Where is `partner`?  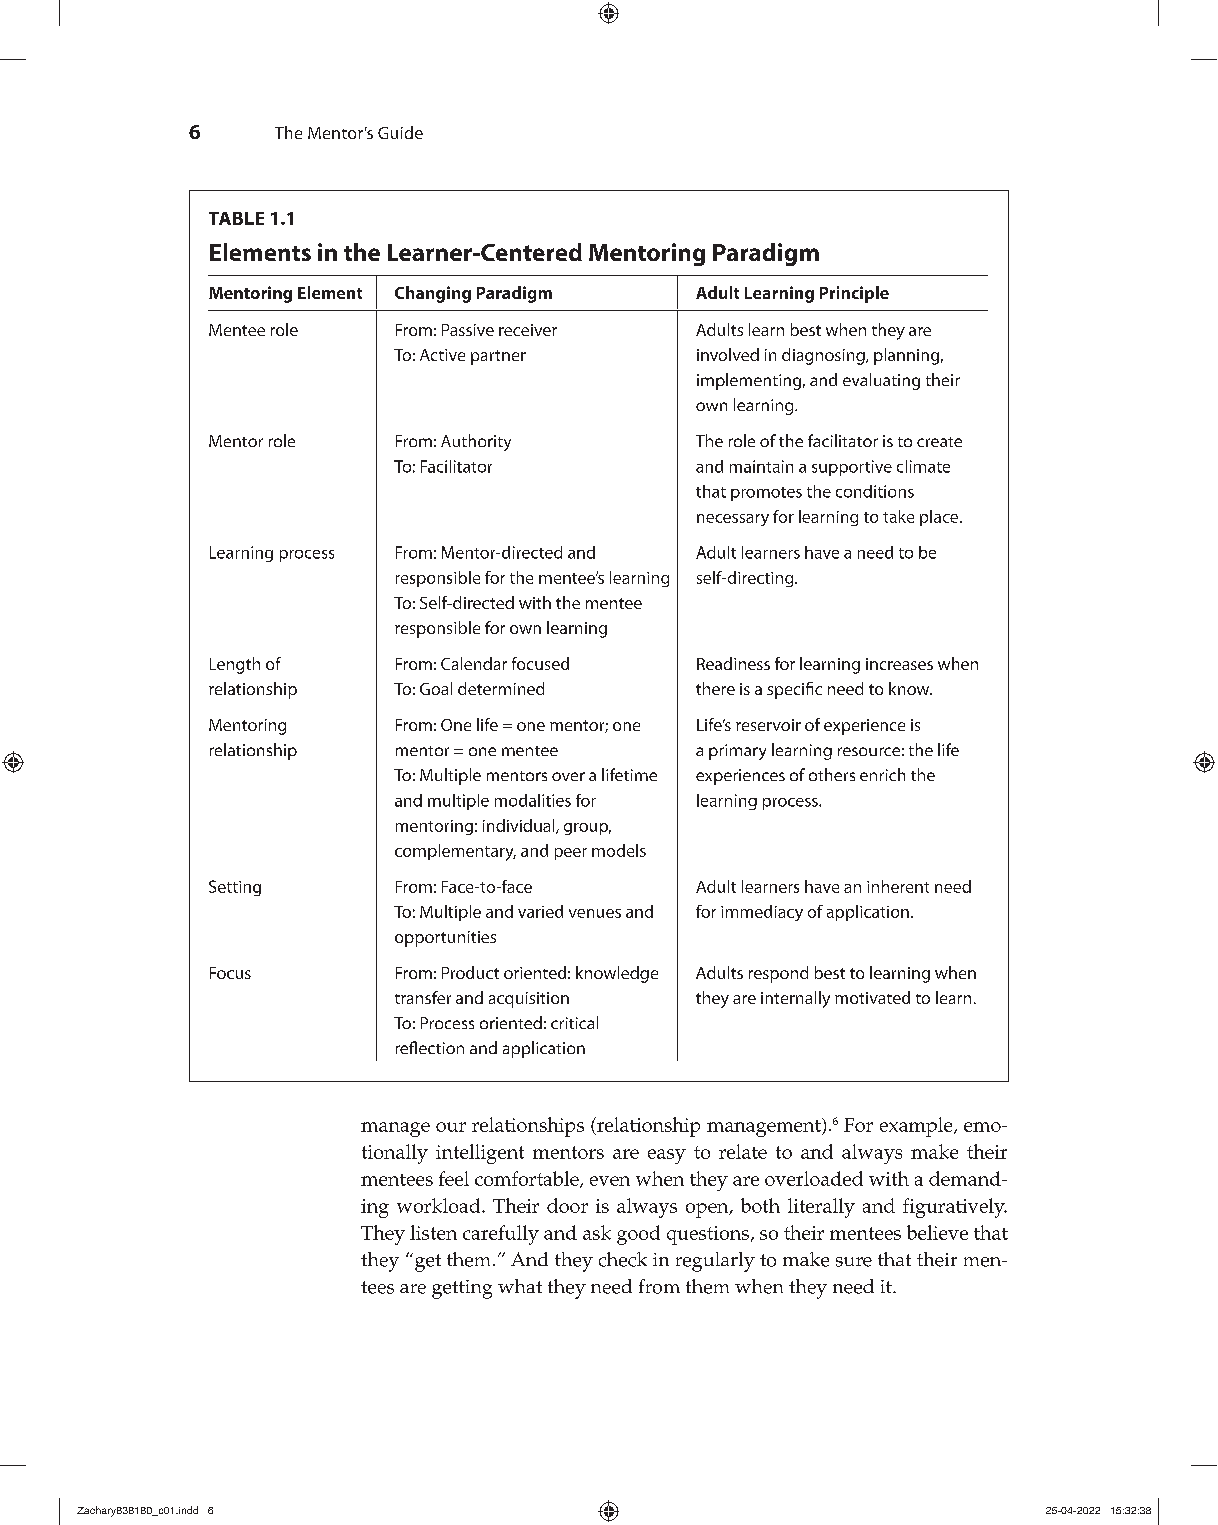 partner is located at coordinates (498, 357).
